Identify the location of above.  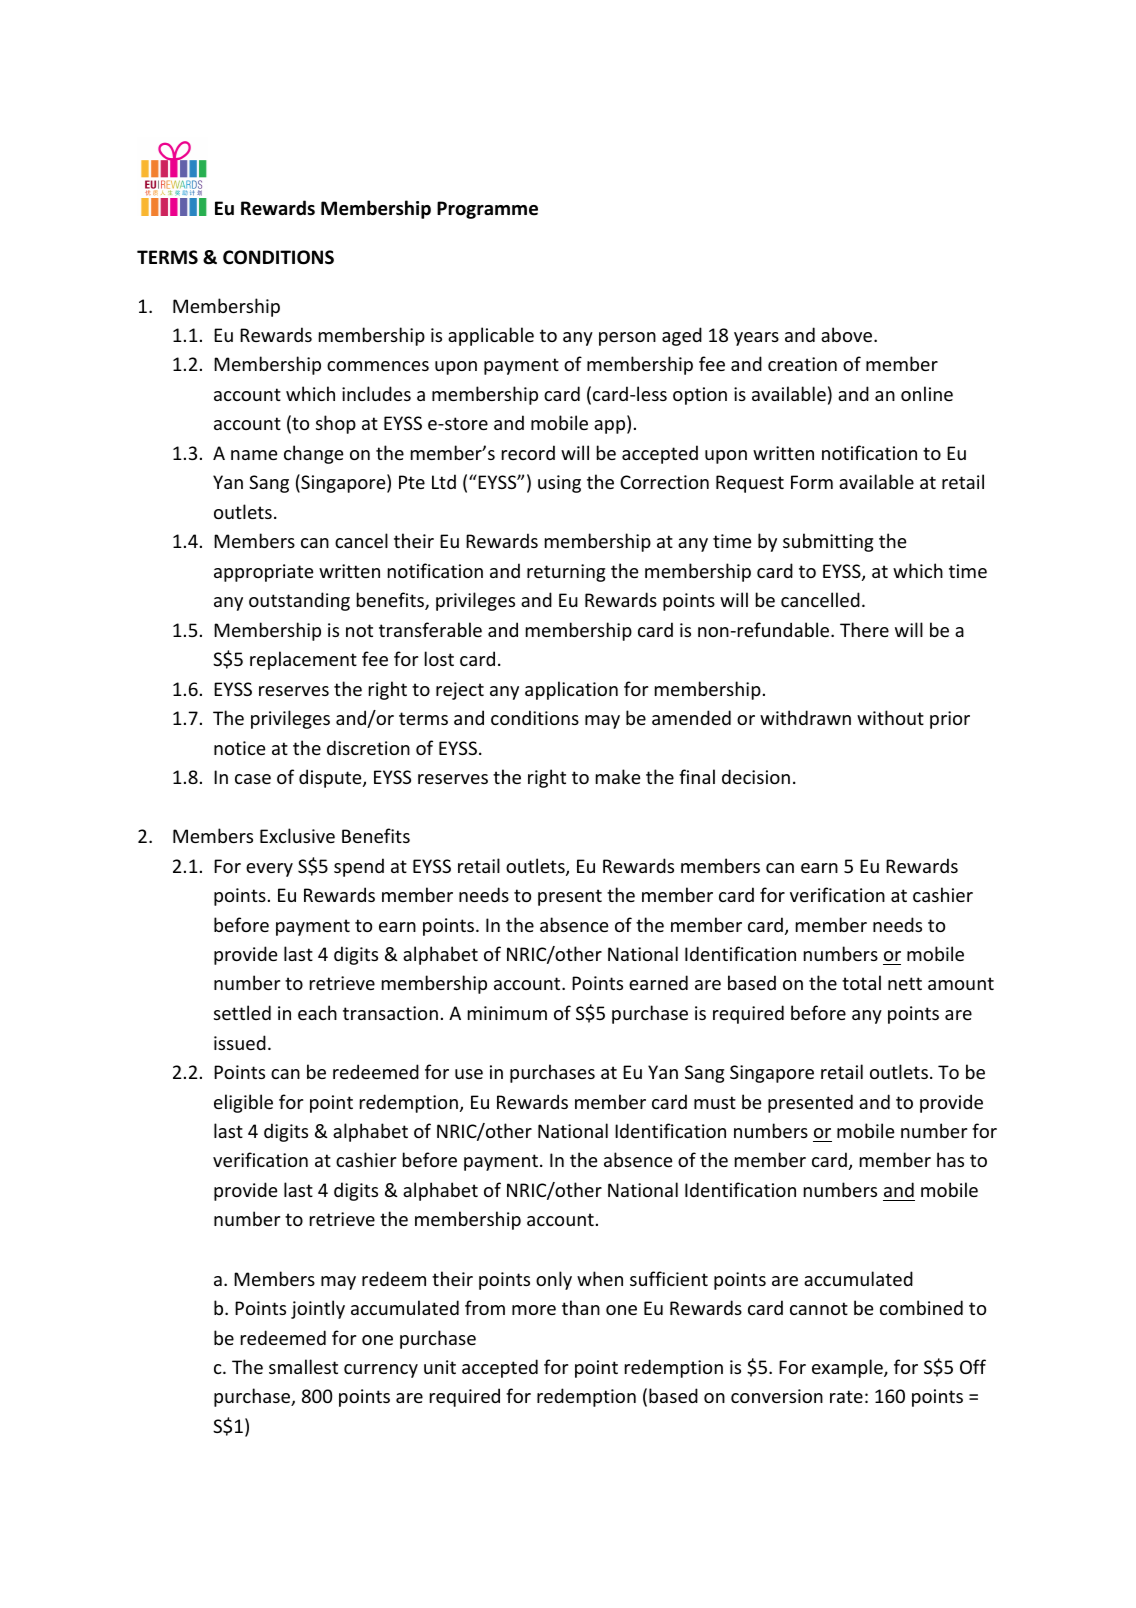
(848, 334).
